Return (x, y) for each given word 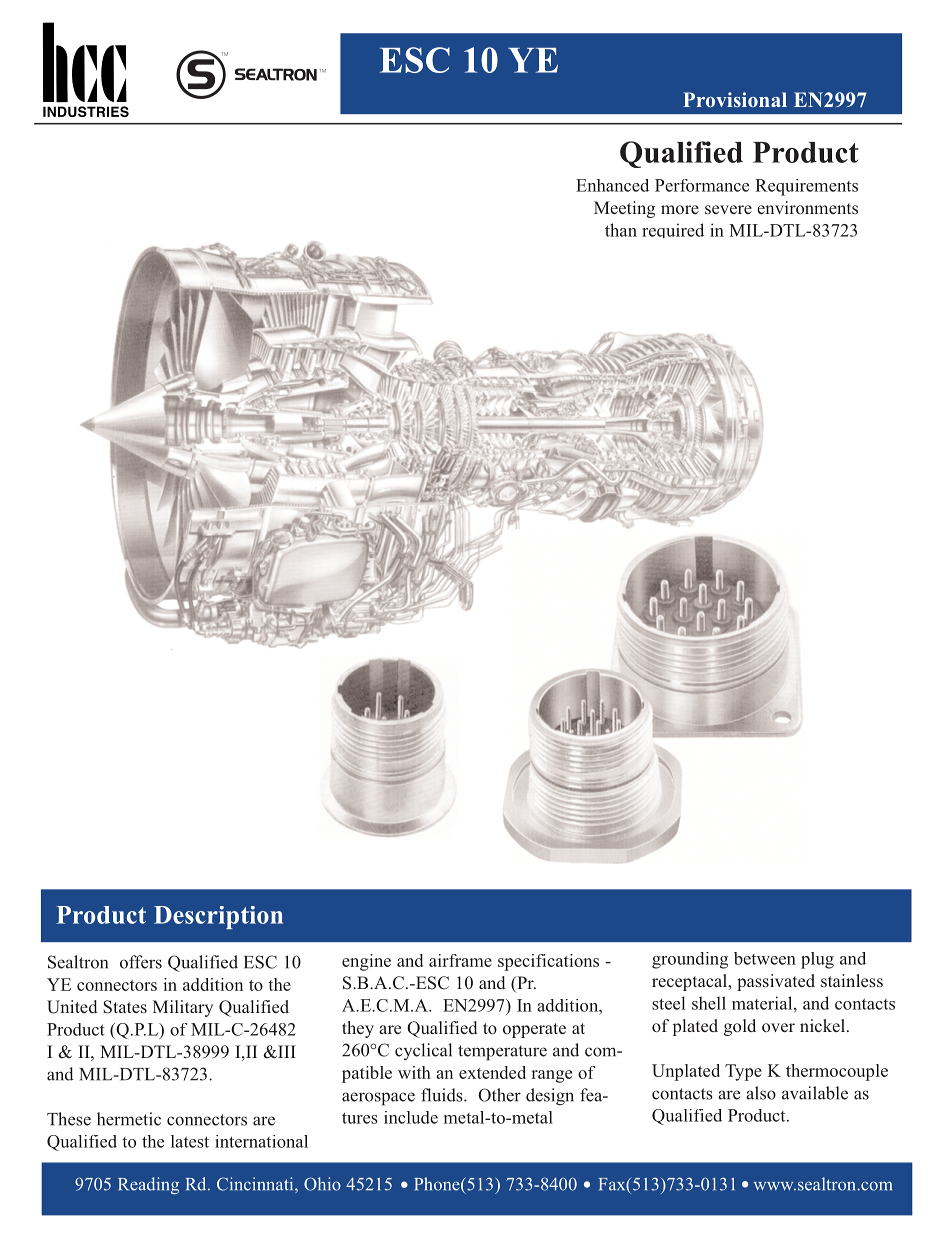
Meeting (624, 209)
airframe (460, 960)
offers (141, 962)
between (765, 958)
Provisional (735, 99)
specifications (548, 962)
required (673, 230)
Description (218, 917)
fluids (443, 1095)
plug (817, 960)
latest (190, 1141)
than (621, 230)
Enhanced (612, 185)
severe (728, 209)
